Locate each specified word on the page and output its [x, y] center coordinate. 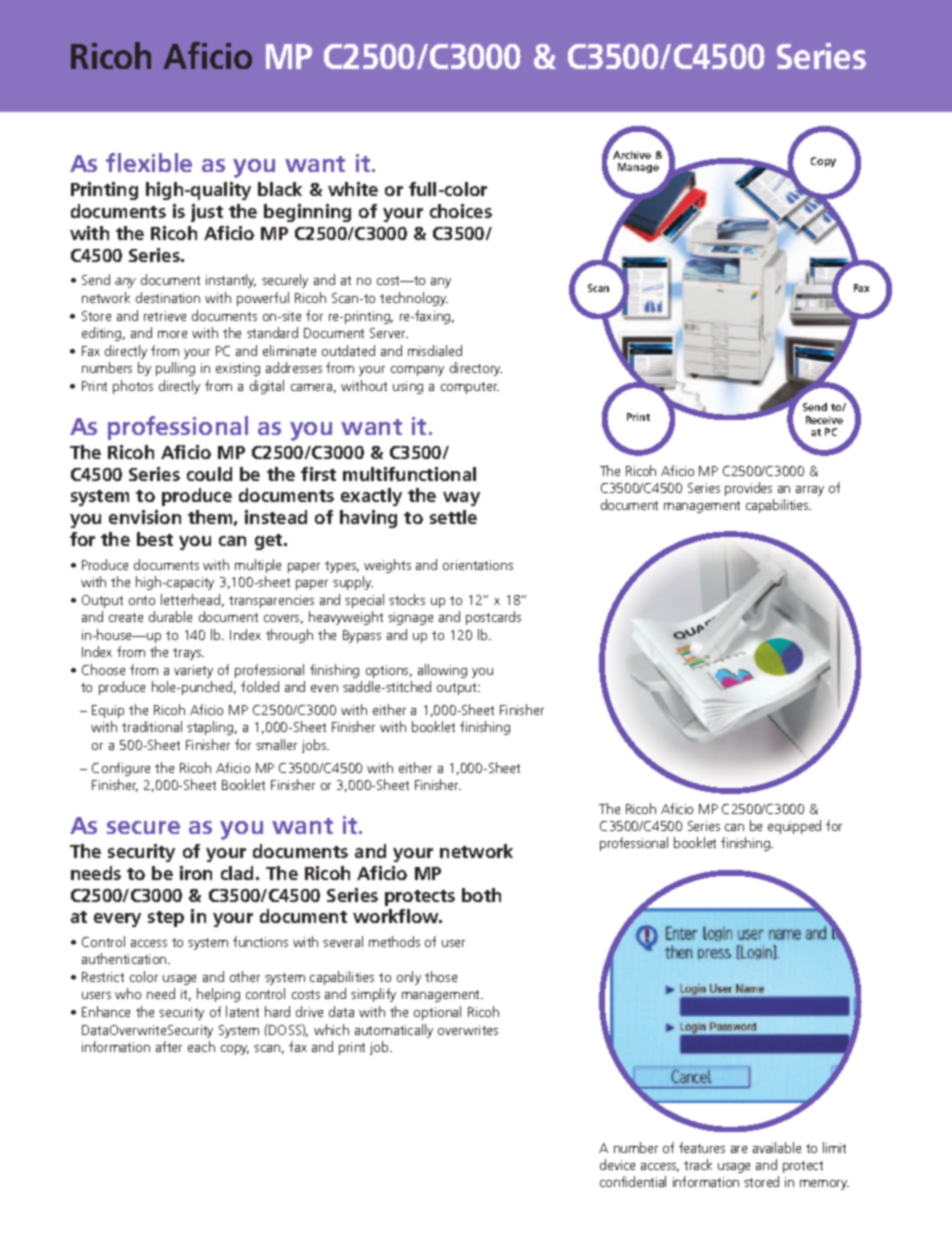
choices [461, 211]
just [207, 213]
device [617, 1164]
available [777, 1147]
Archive [632, 155]
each [201, 1046]
